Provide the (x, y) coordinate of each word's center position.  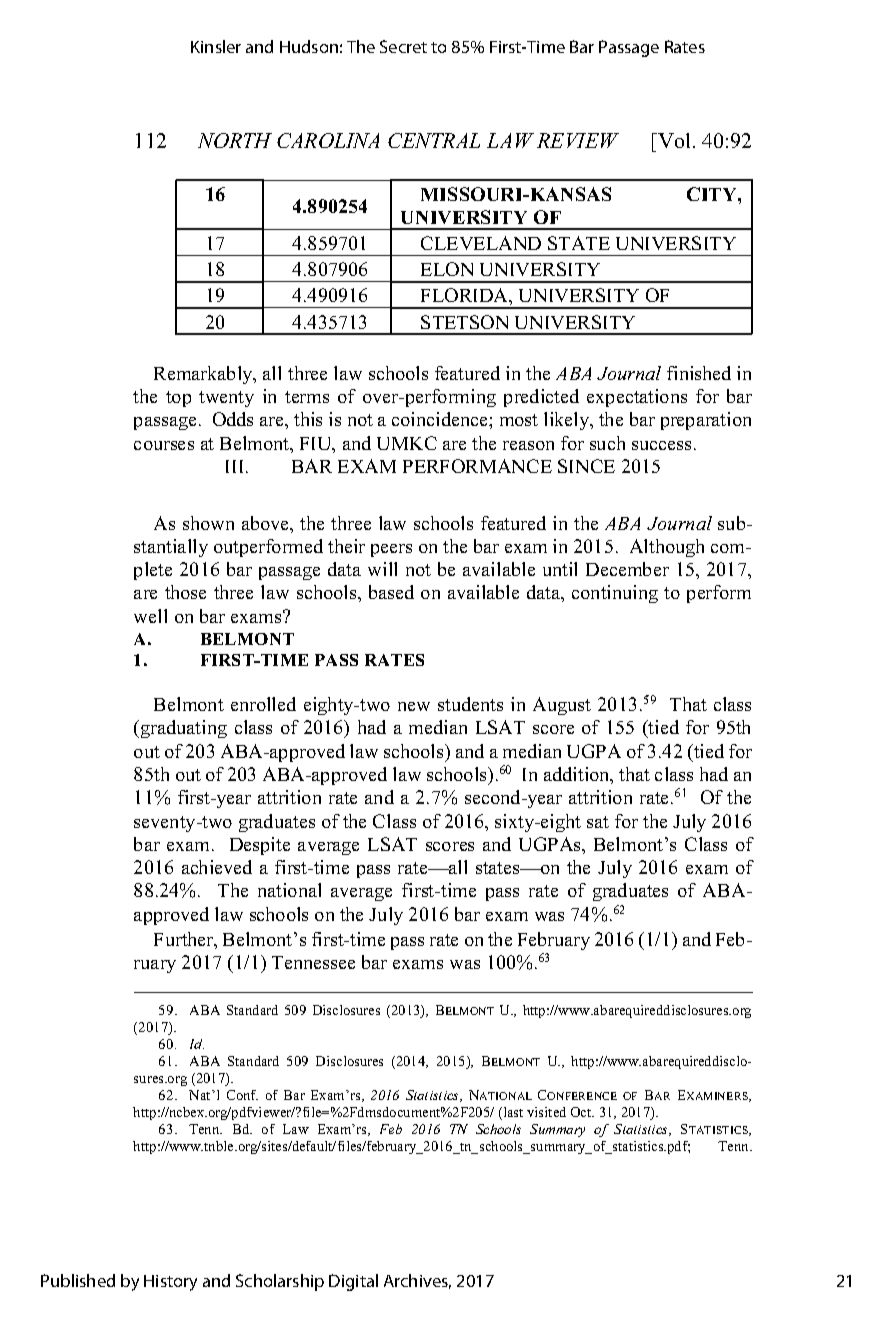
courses (164, 445)
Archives (417, 1281)
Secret (403, 46)
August (562, 706)
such (607, 443)
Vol (673, 140)
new (414, 706)
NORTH (235, 140)
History (170, 1283)
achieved (217, 867)
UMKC (407, 443)
